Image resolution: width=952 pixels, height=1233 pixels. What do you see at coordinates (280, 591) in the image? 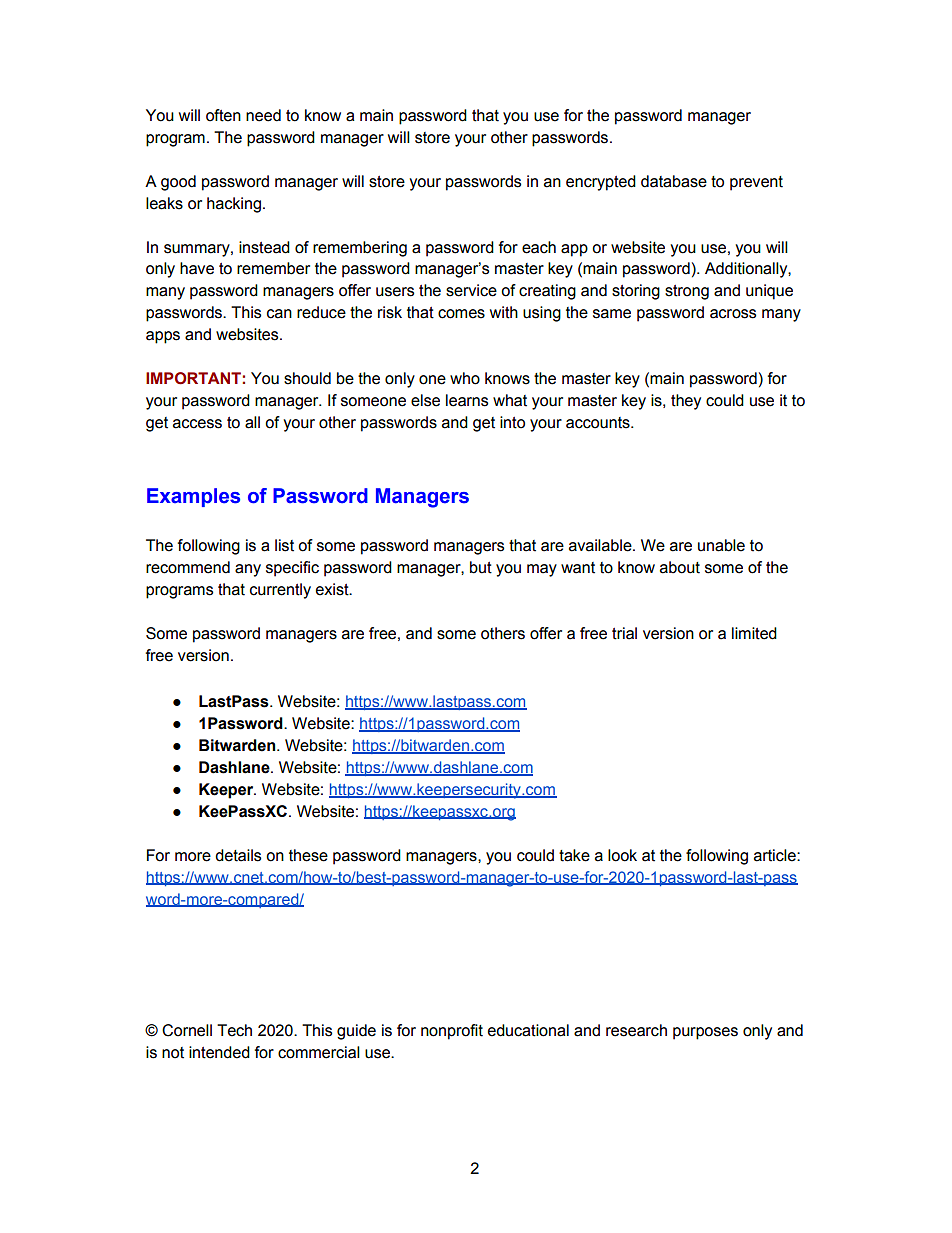
I see `currently` at bounding box center [280, 591].
